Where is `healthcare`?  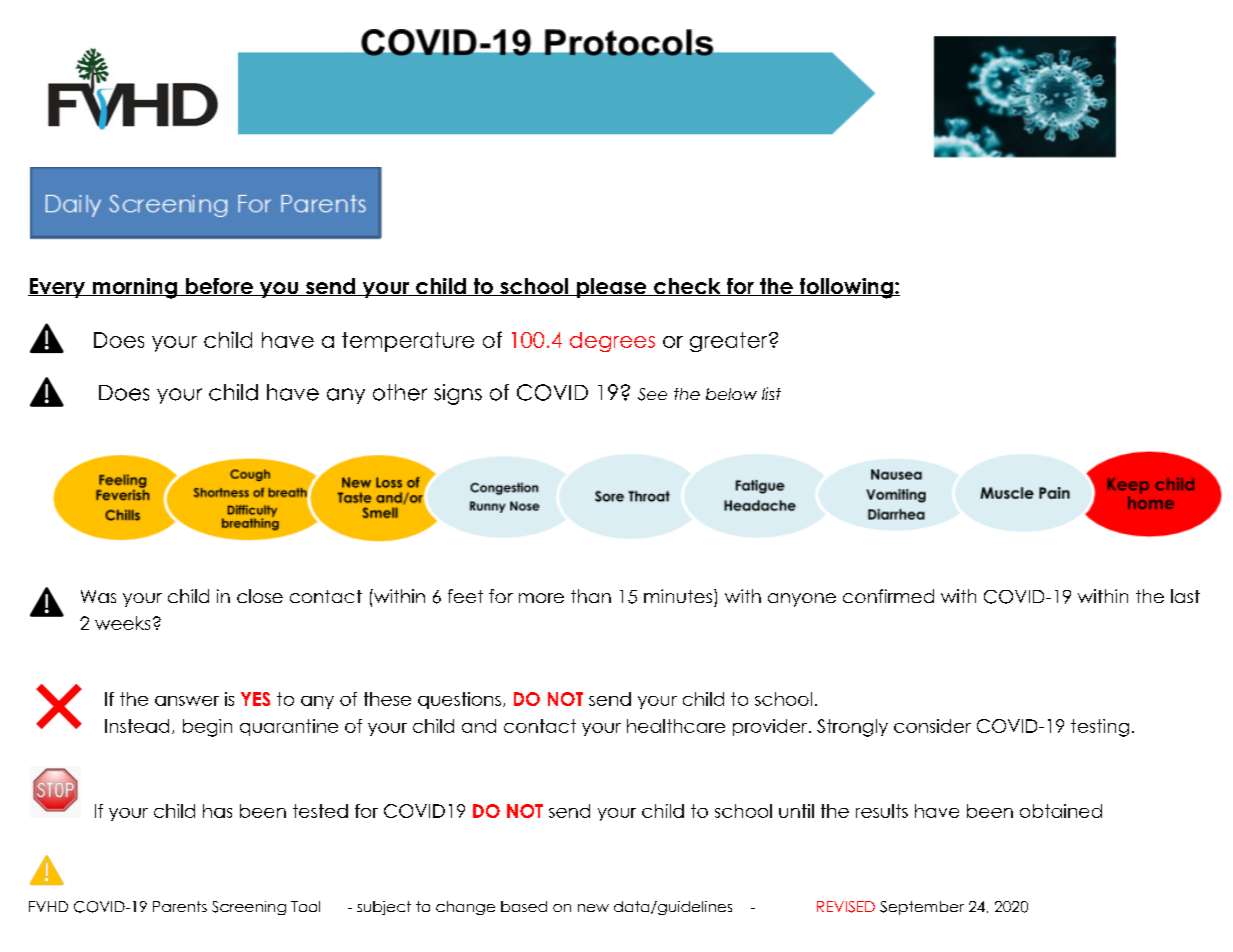
healthcare is located at coordinates (676, 726).
